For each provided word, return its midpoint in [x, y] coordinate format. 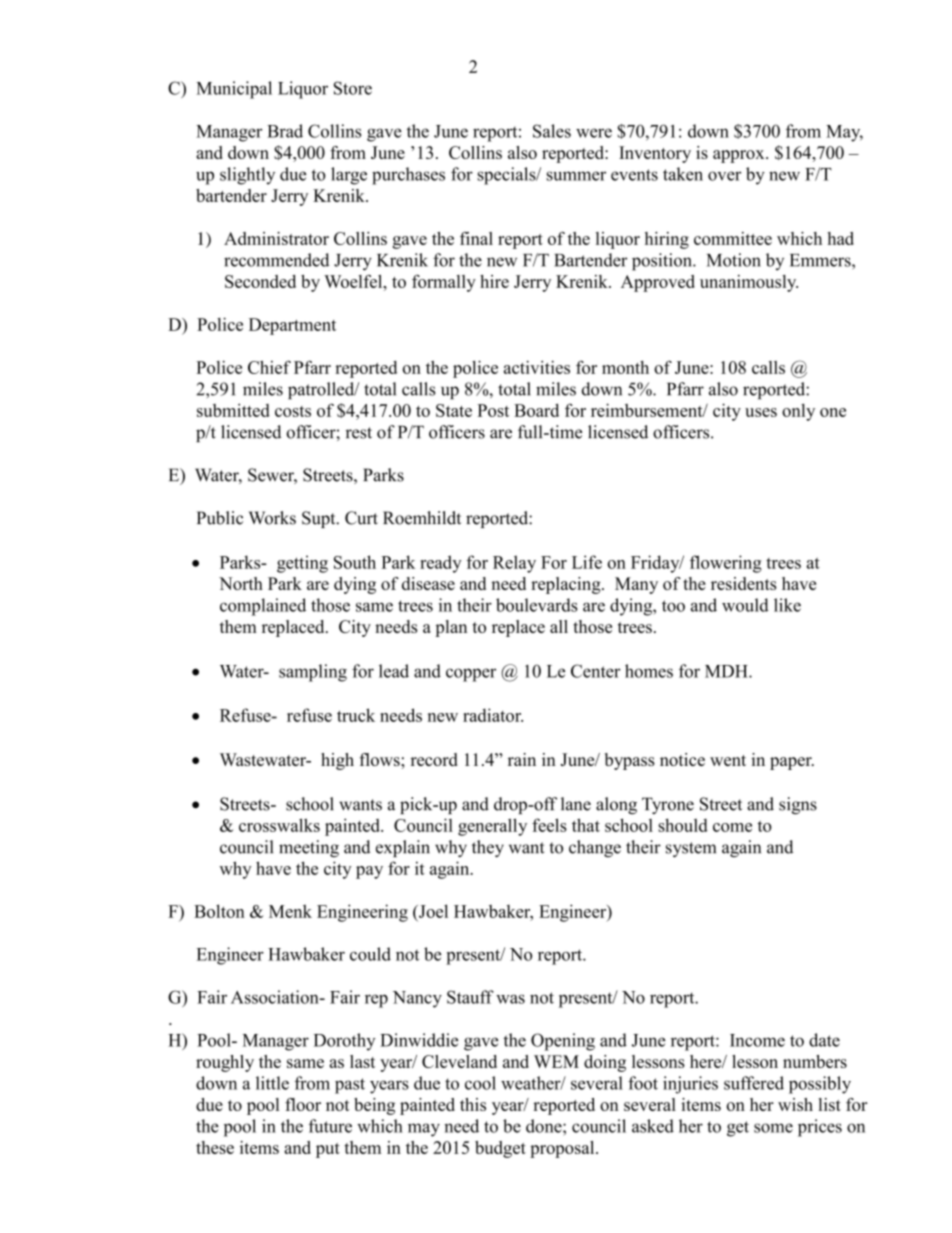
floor [303, 1104]
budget [500, 1149]
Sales [552, 131]
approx [740, 156]
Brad [285, 131]
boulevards [537, 605]
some [773, 1128]
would [745, 605]
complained [263, 607]
